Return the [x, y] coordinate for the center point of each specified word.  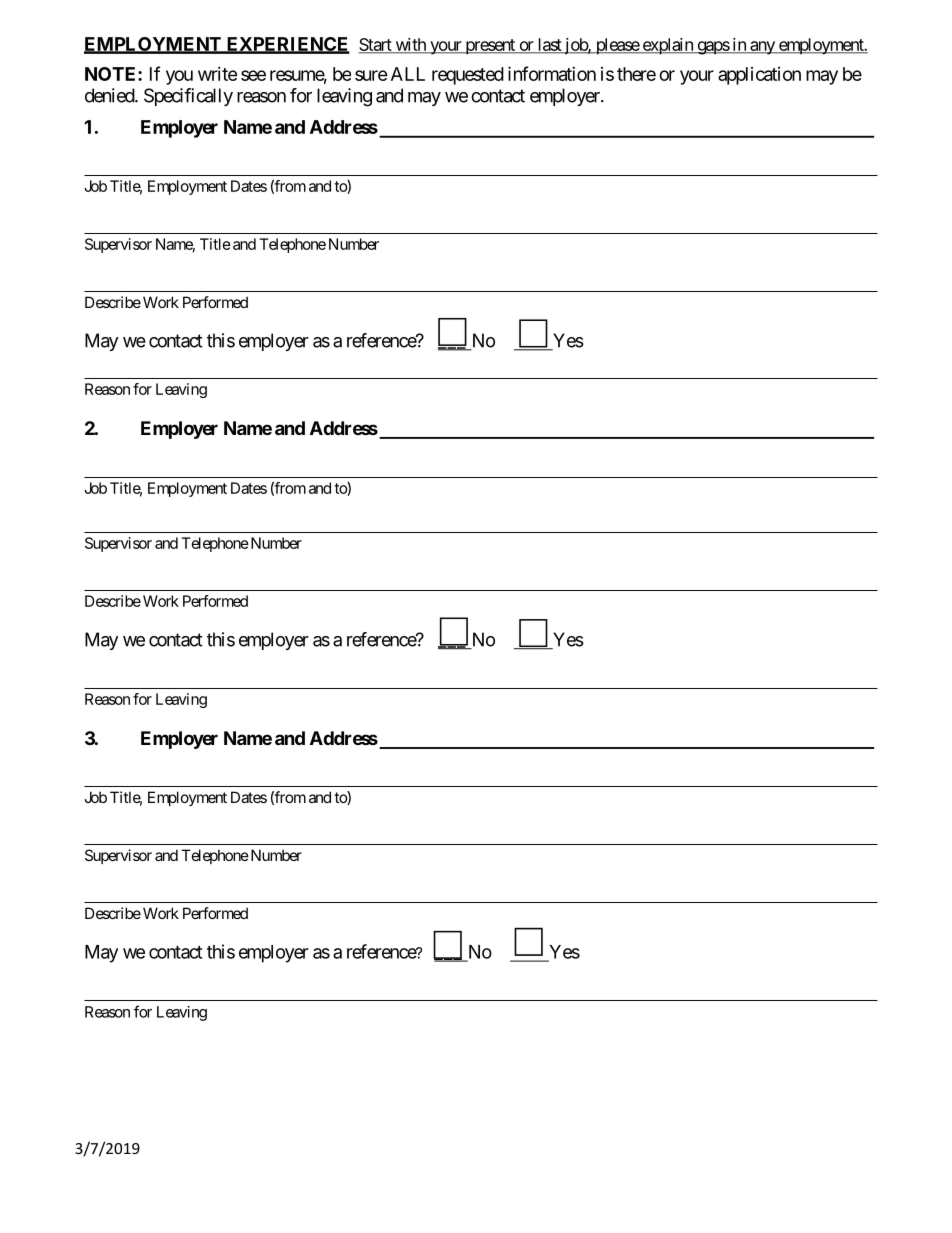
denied [110, 95]
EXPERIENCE [287, 45]
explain [667, 46]
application [759, 76]
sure [371, 75]
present [490, 47]
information [552, 73]
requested [468, 76]
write [217, 74]
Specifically [188, 97]
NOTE [112, 74]
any [762, 48]
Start [375, 45]
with [410, 45]
